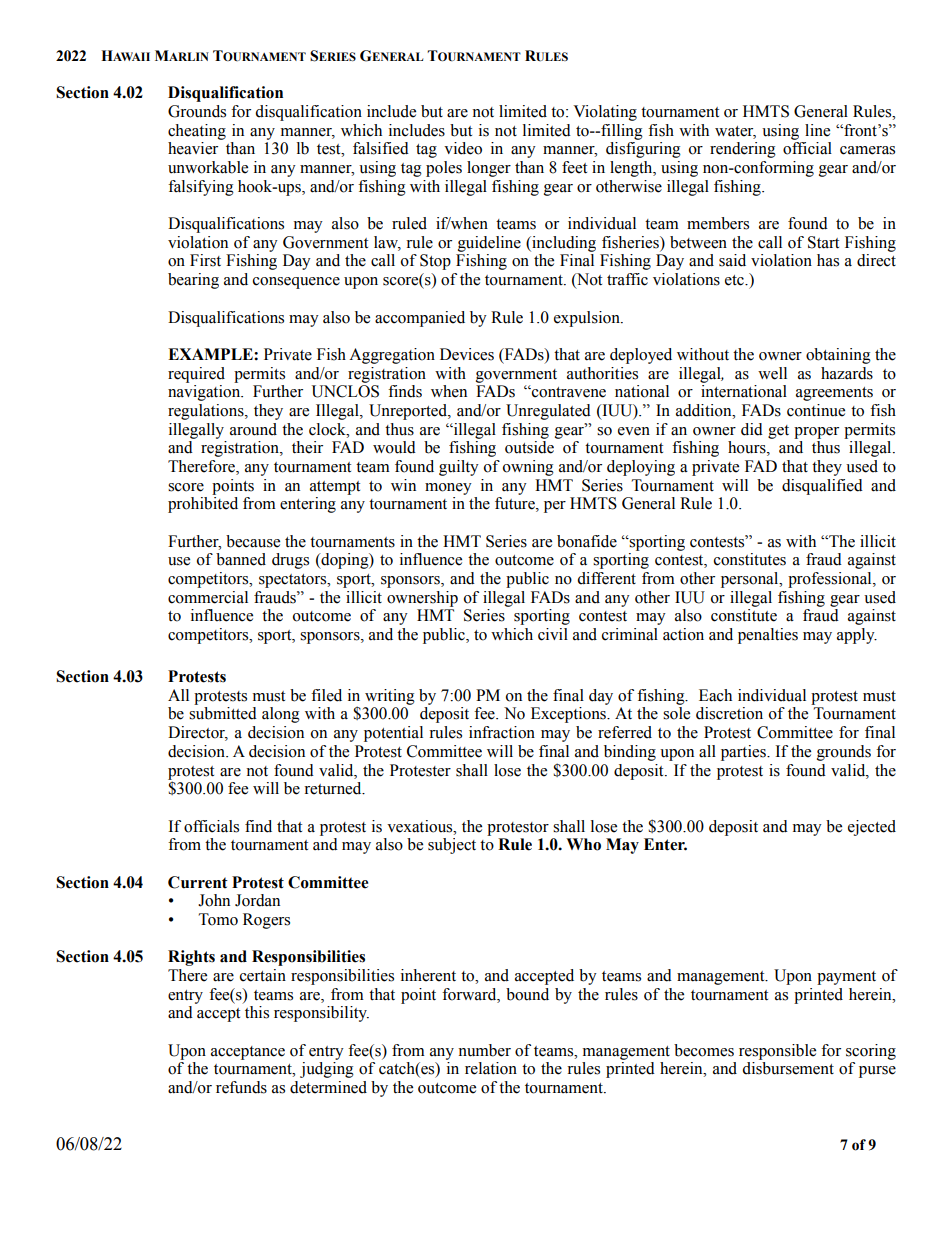  I want to click on rendering, so click(743, 150).
